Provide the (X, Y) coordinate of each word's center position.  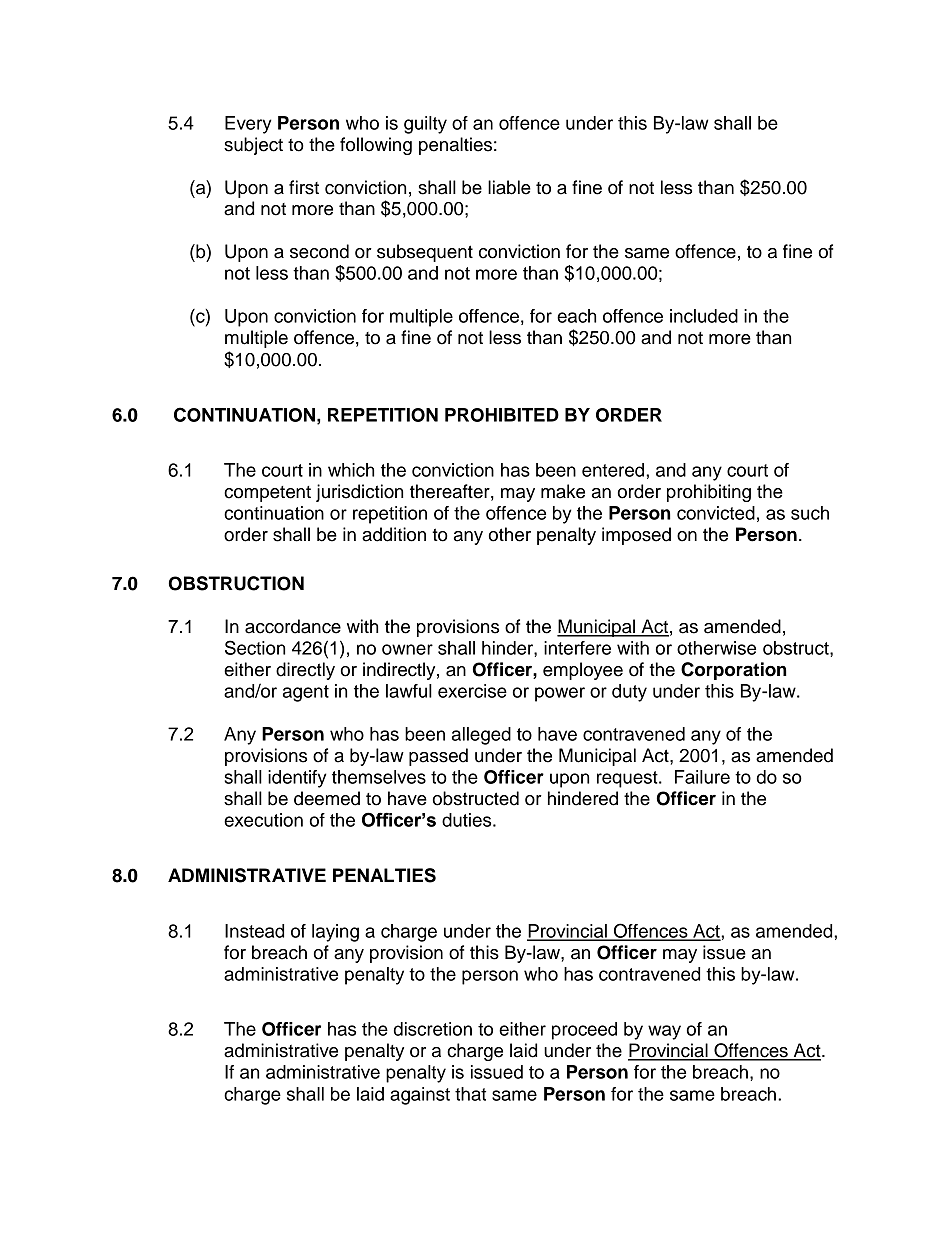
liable (509, 187)
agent (306, 693)
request (628, 779)
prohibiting (709, 493)
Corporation (734, 671)
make (563, 491)
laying (335, 933)
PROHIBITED (502, 415)
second (319, 251)
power (560, 694)
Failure (702, 777)
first (304, 187)
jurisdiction (359, 493)
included (704, 316)
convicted (716, 513)
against (420, 1096)
